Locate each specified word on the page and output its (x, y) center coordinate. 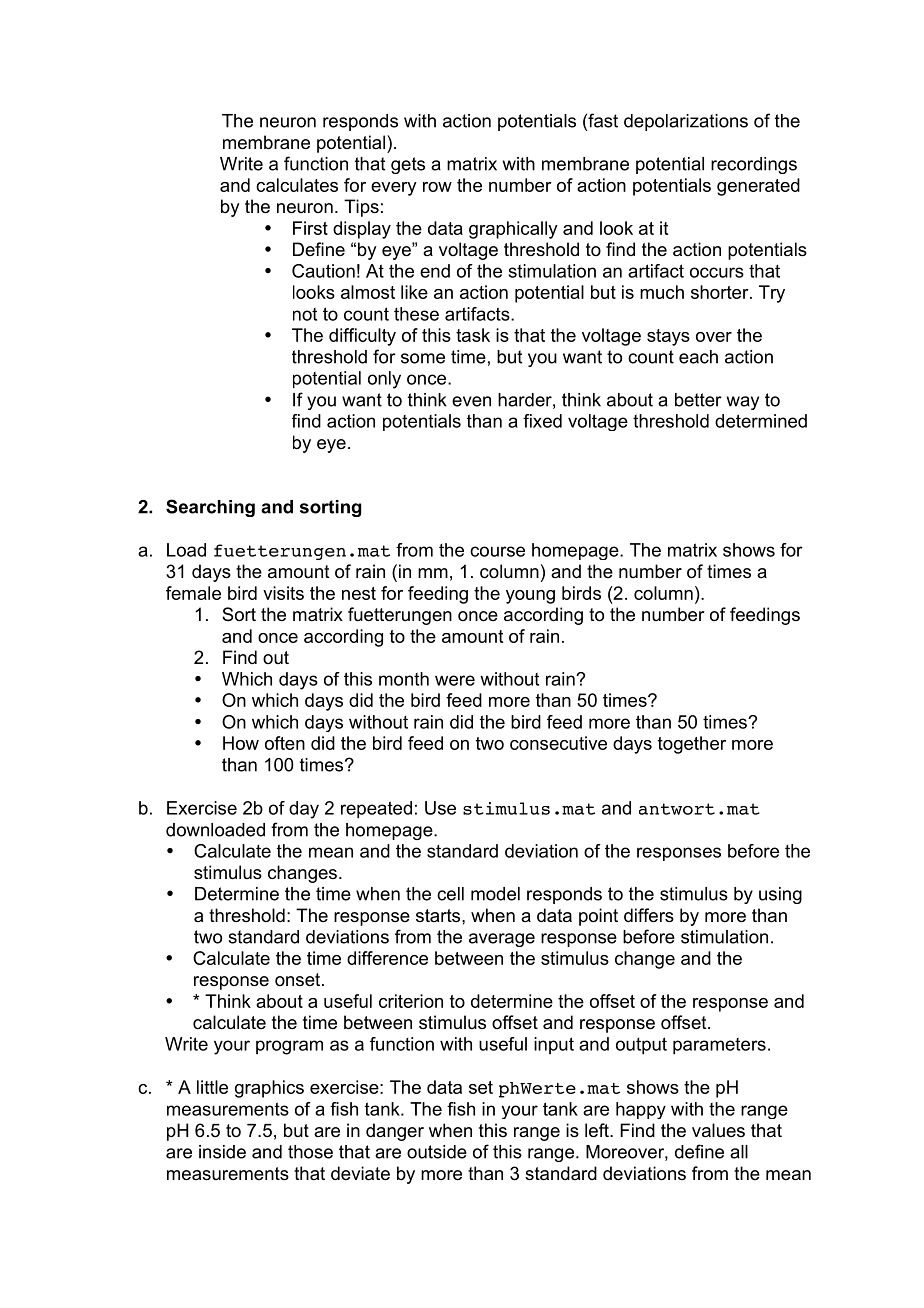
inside (222, 1152)
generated (758, 187)
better (698, 400)
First (310, 228)
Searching (210, 508)
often (285, 743)
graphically (513, 230)
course (497, 551)
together (692, 745)
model (495, 894)
